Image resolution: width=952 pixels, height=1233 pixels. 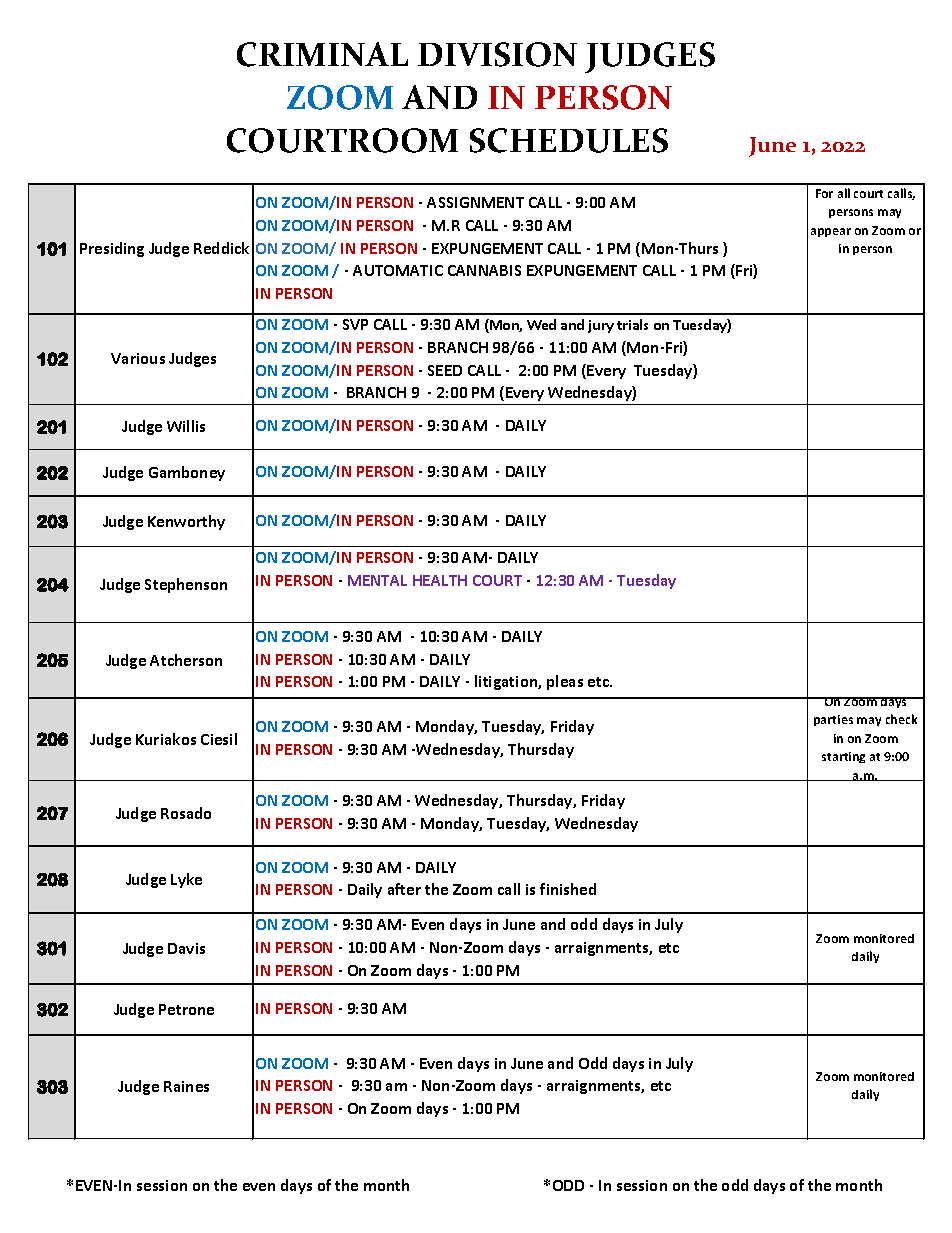 I want to click on HEALTH, so click(x=440, y=580).
